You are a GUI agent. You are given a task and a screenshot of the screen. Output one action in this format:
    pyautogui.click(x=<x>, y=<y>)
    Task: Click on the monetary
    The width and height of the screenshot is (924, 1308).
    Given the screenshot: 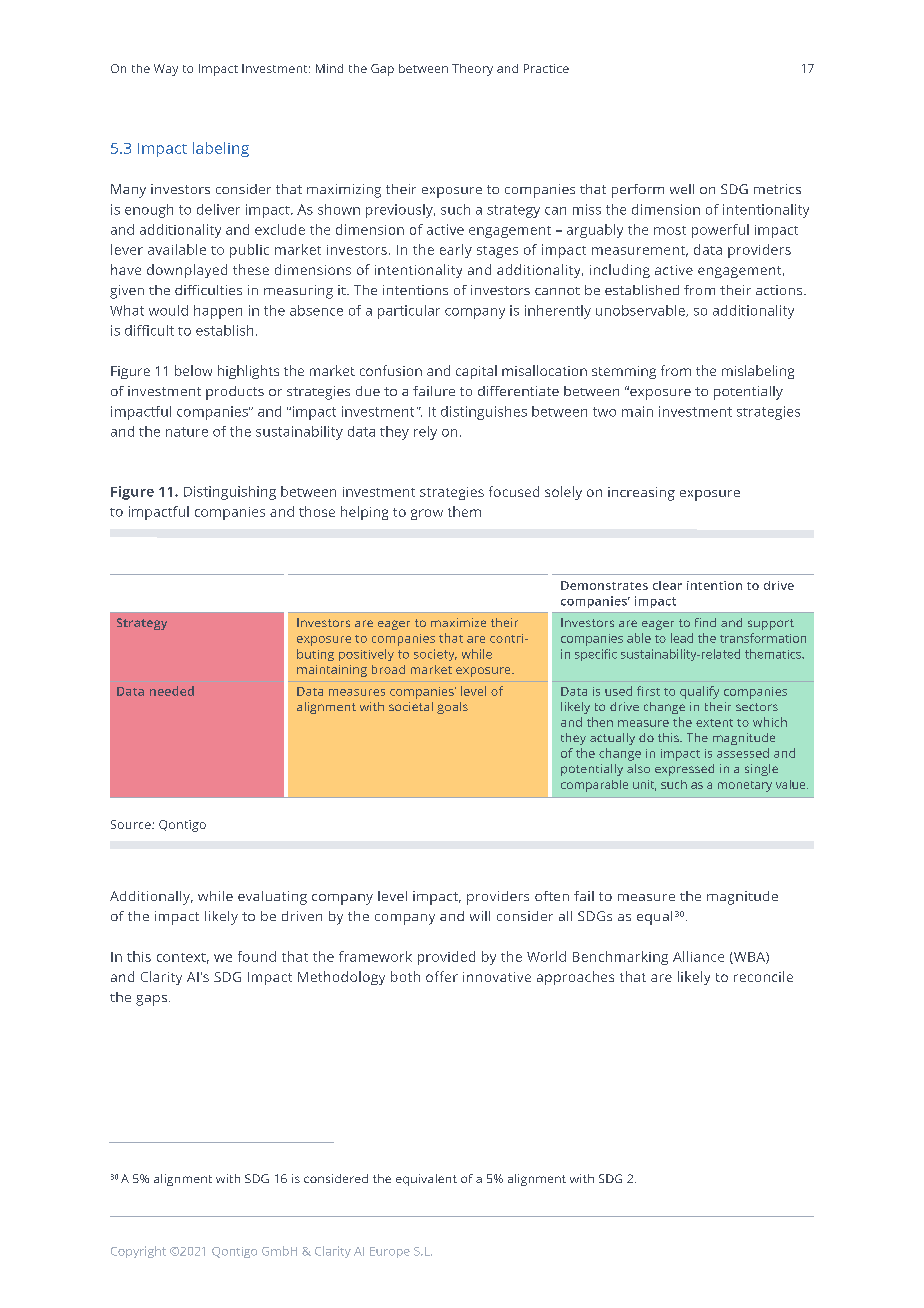 What is the action you would take?
    pyautogui.click(x=745, y=786)
